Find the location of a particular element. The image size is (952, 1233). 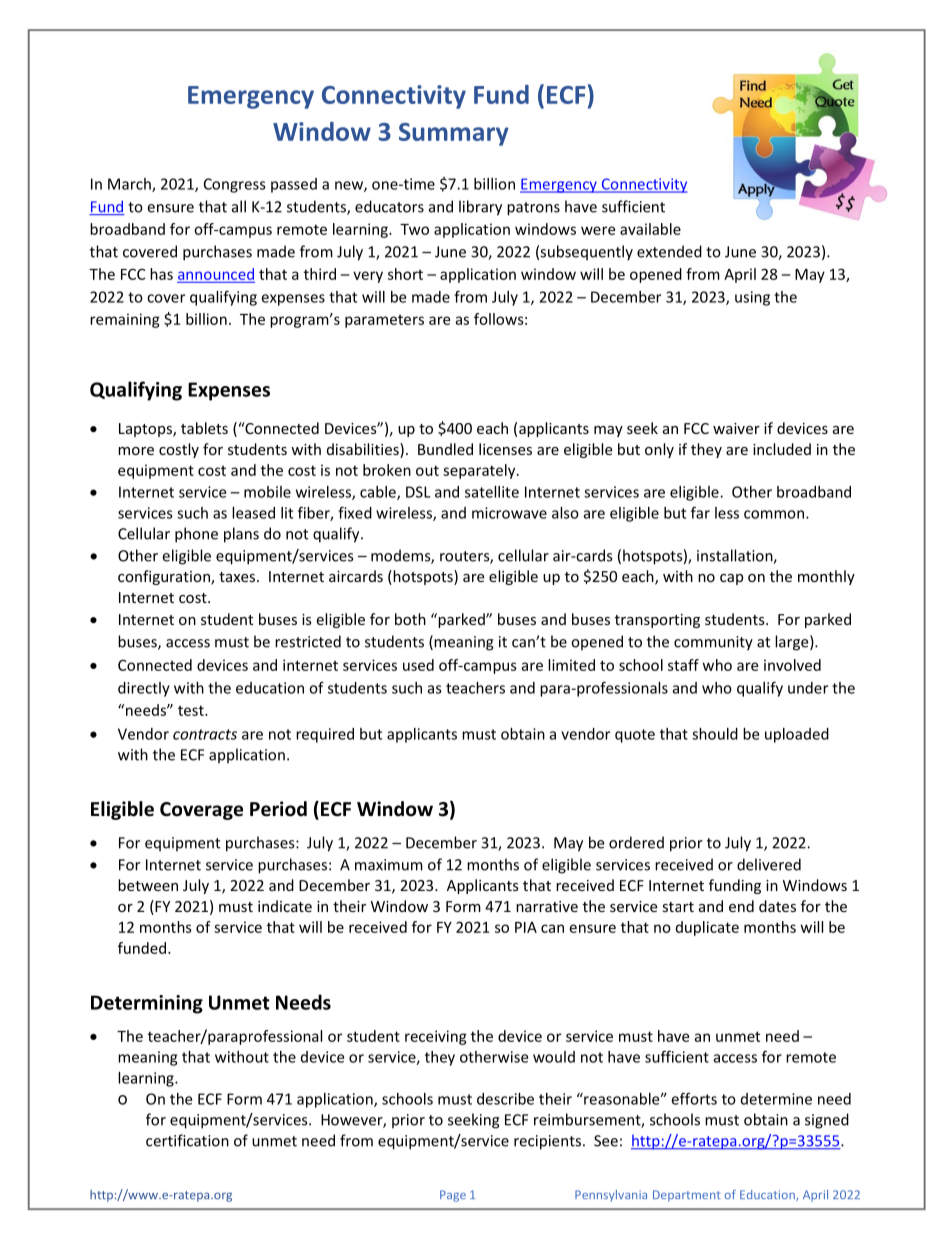

Department is located at coordinates (686, 1196).
